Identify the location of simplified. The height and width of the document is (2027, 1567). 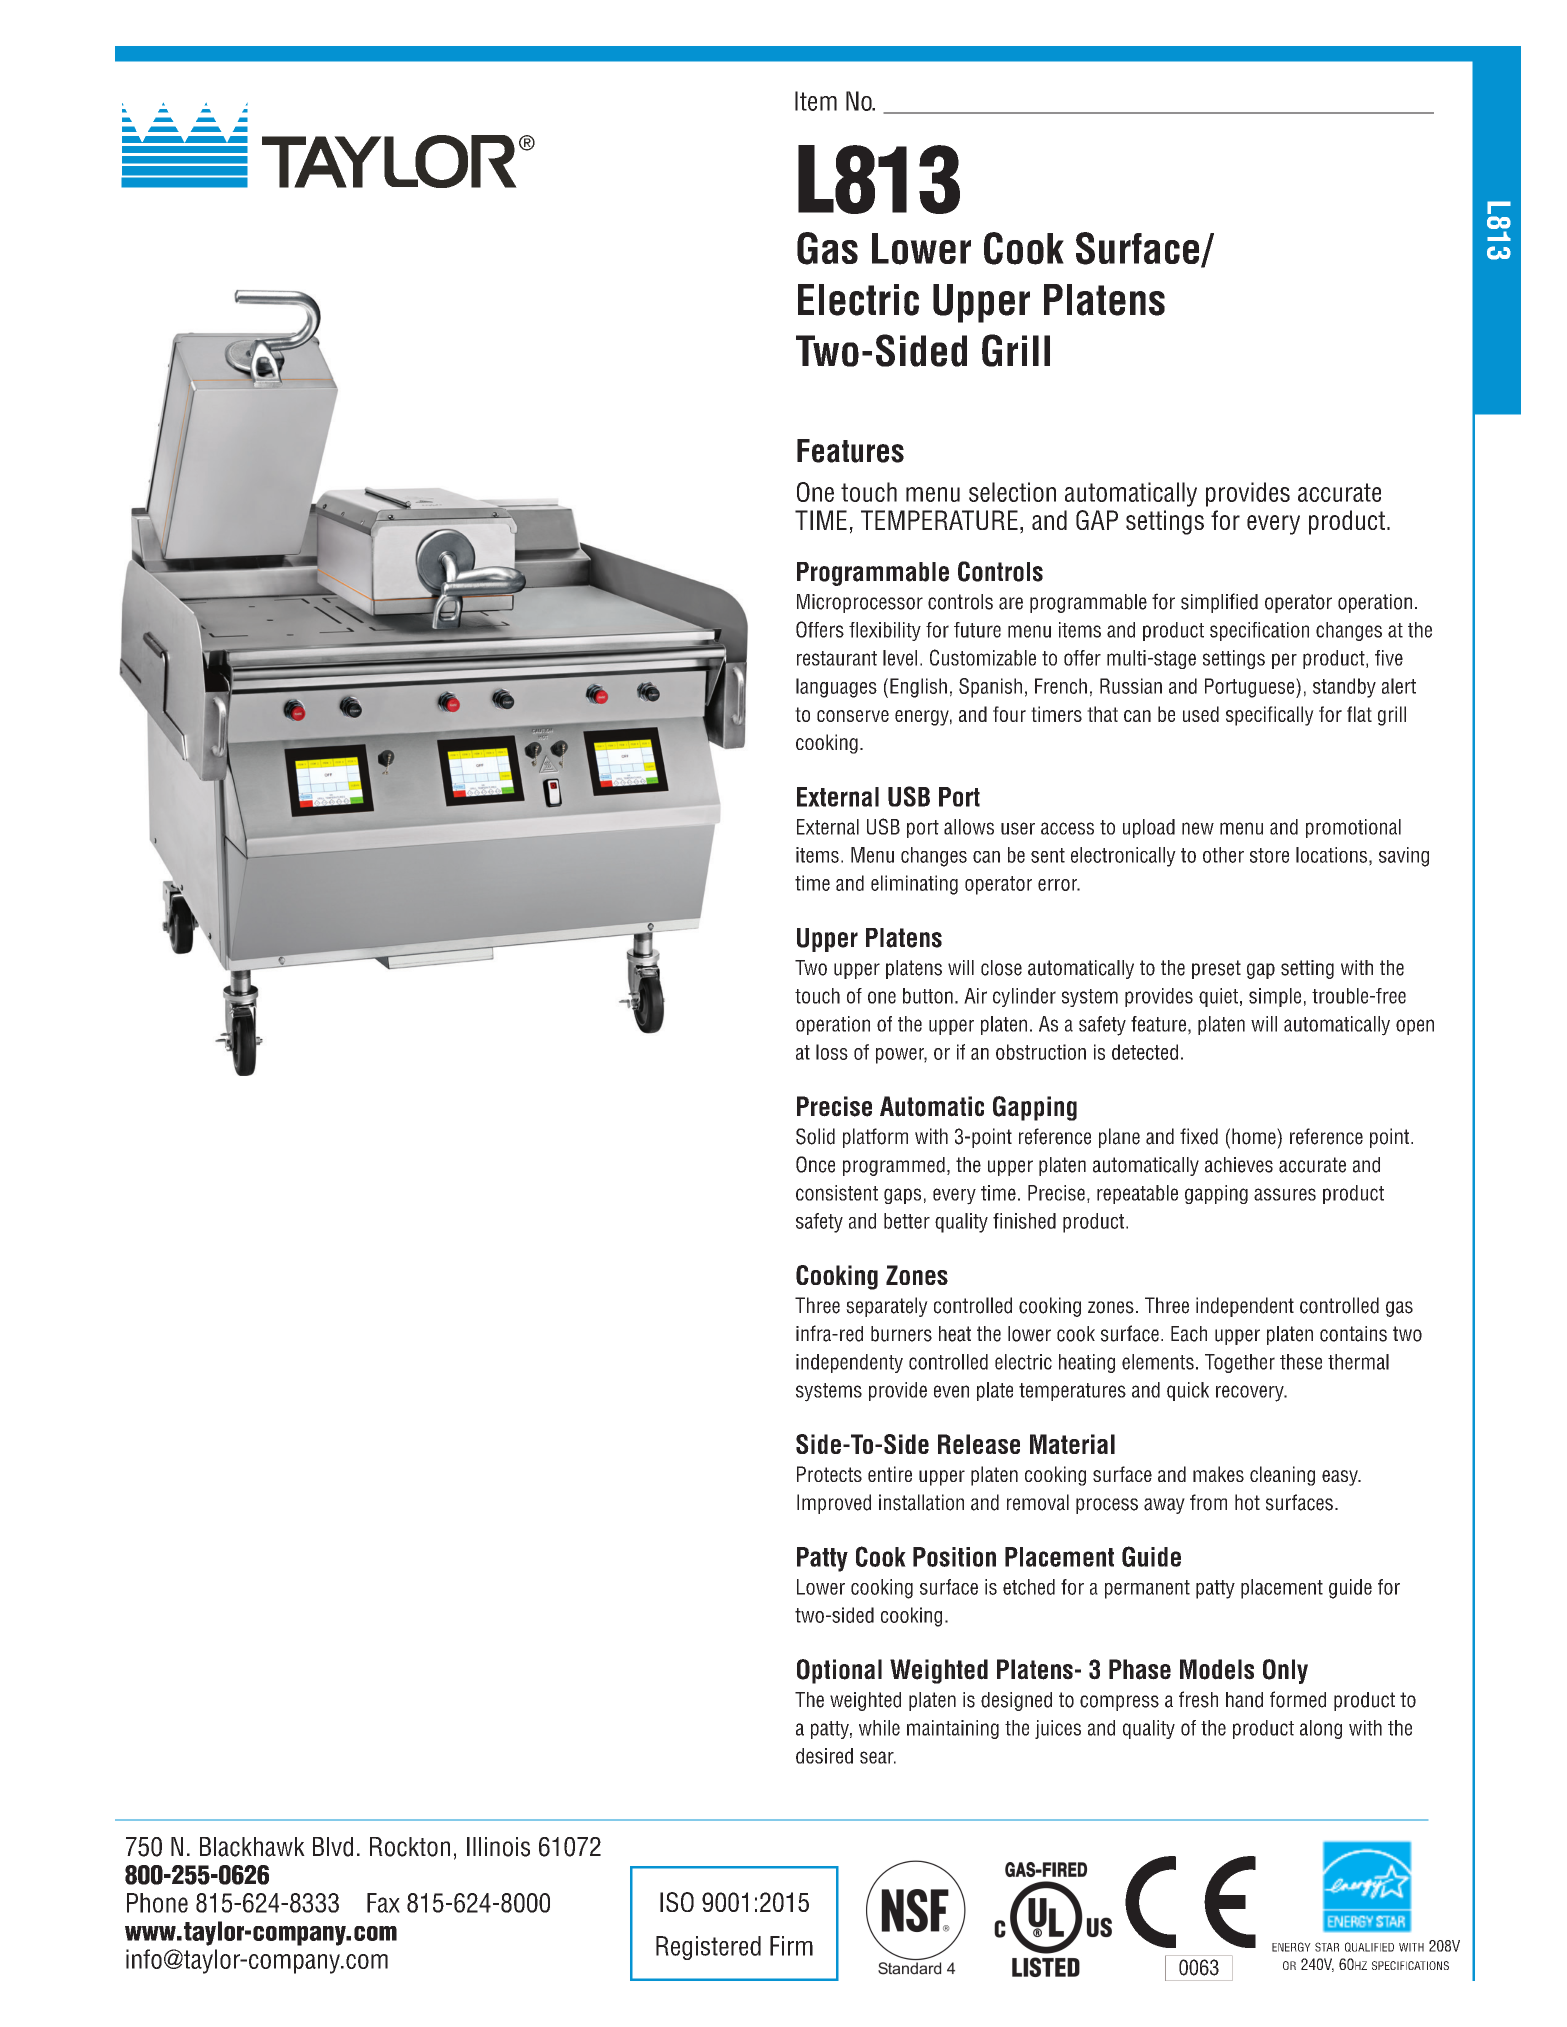
(1219, 603).
